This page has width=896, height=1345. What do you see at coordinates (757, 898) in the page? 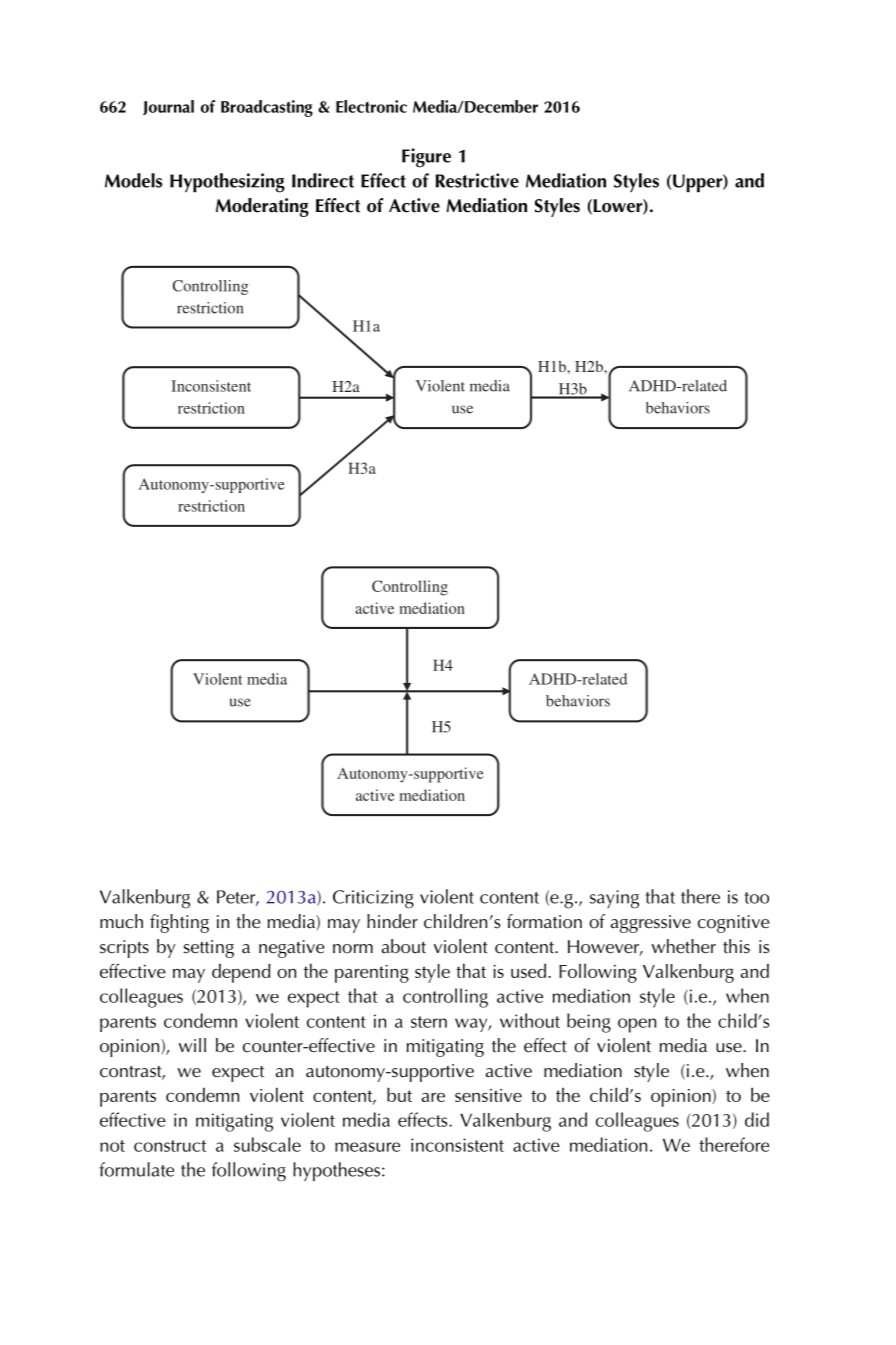
I see `too` at bounding box center [757, 898].
